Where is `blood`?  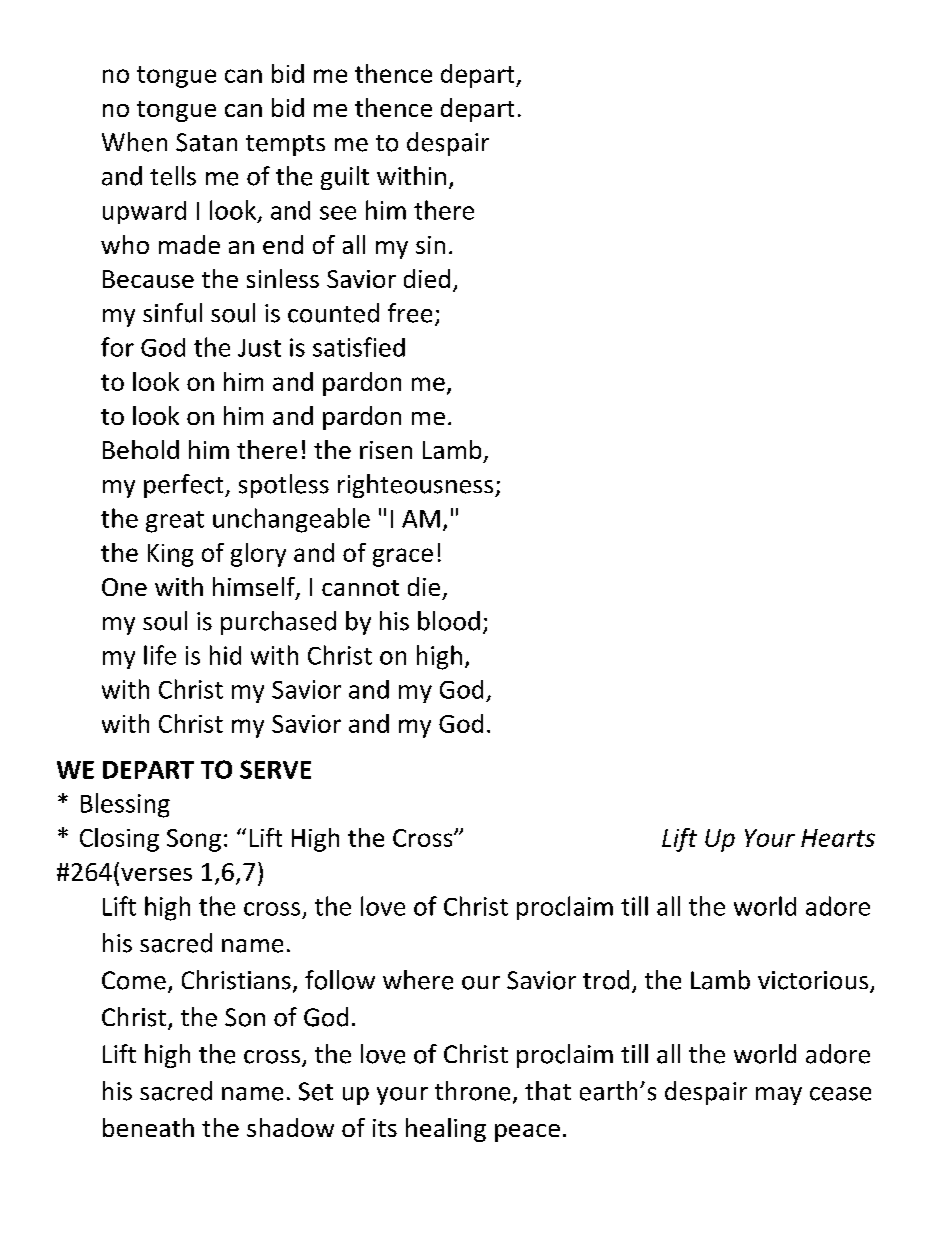
blood is located at coordinates (449, 621).
